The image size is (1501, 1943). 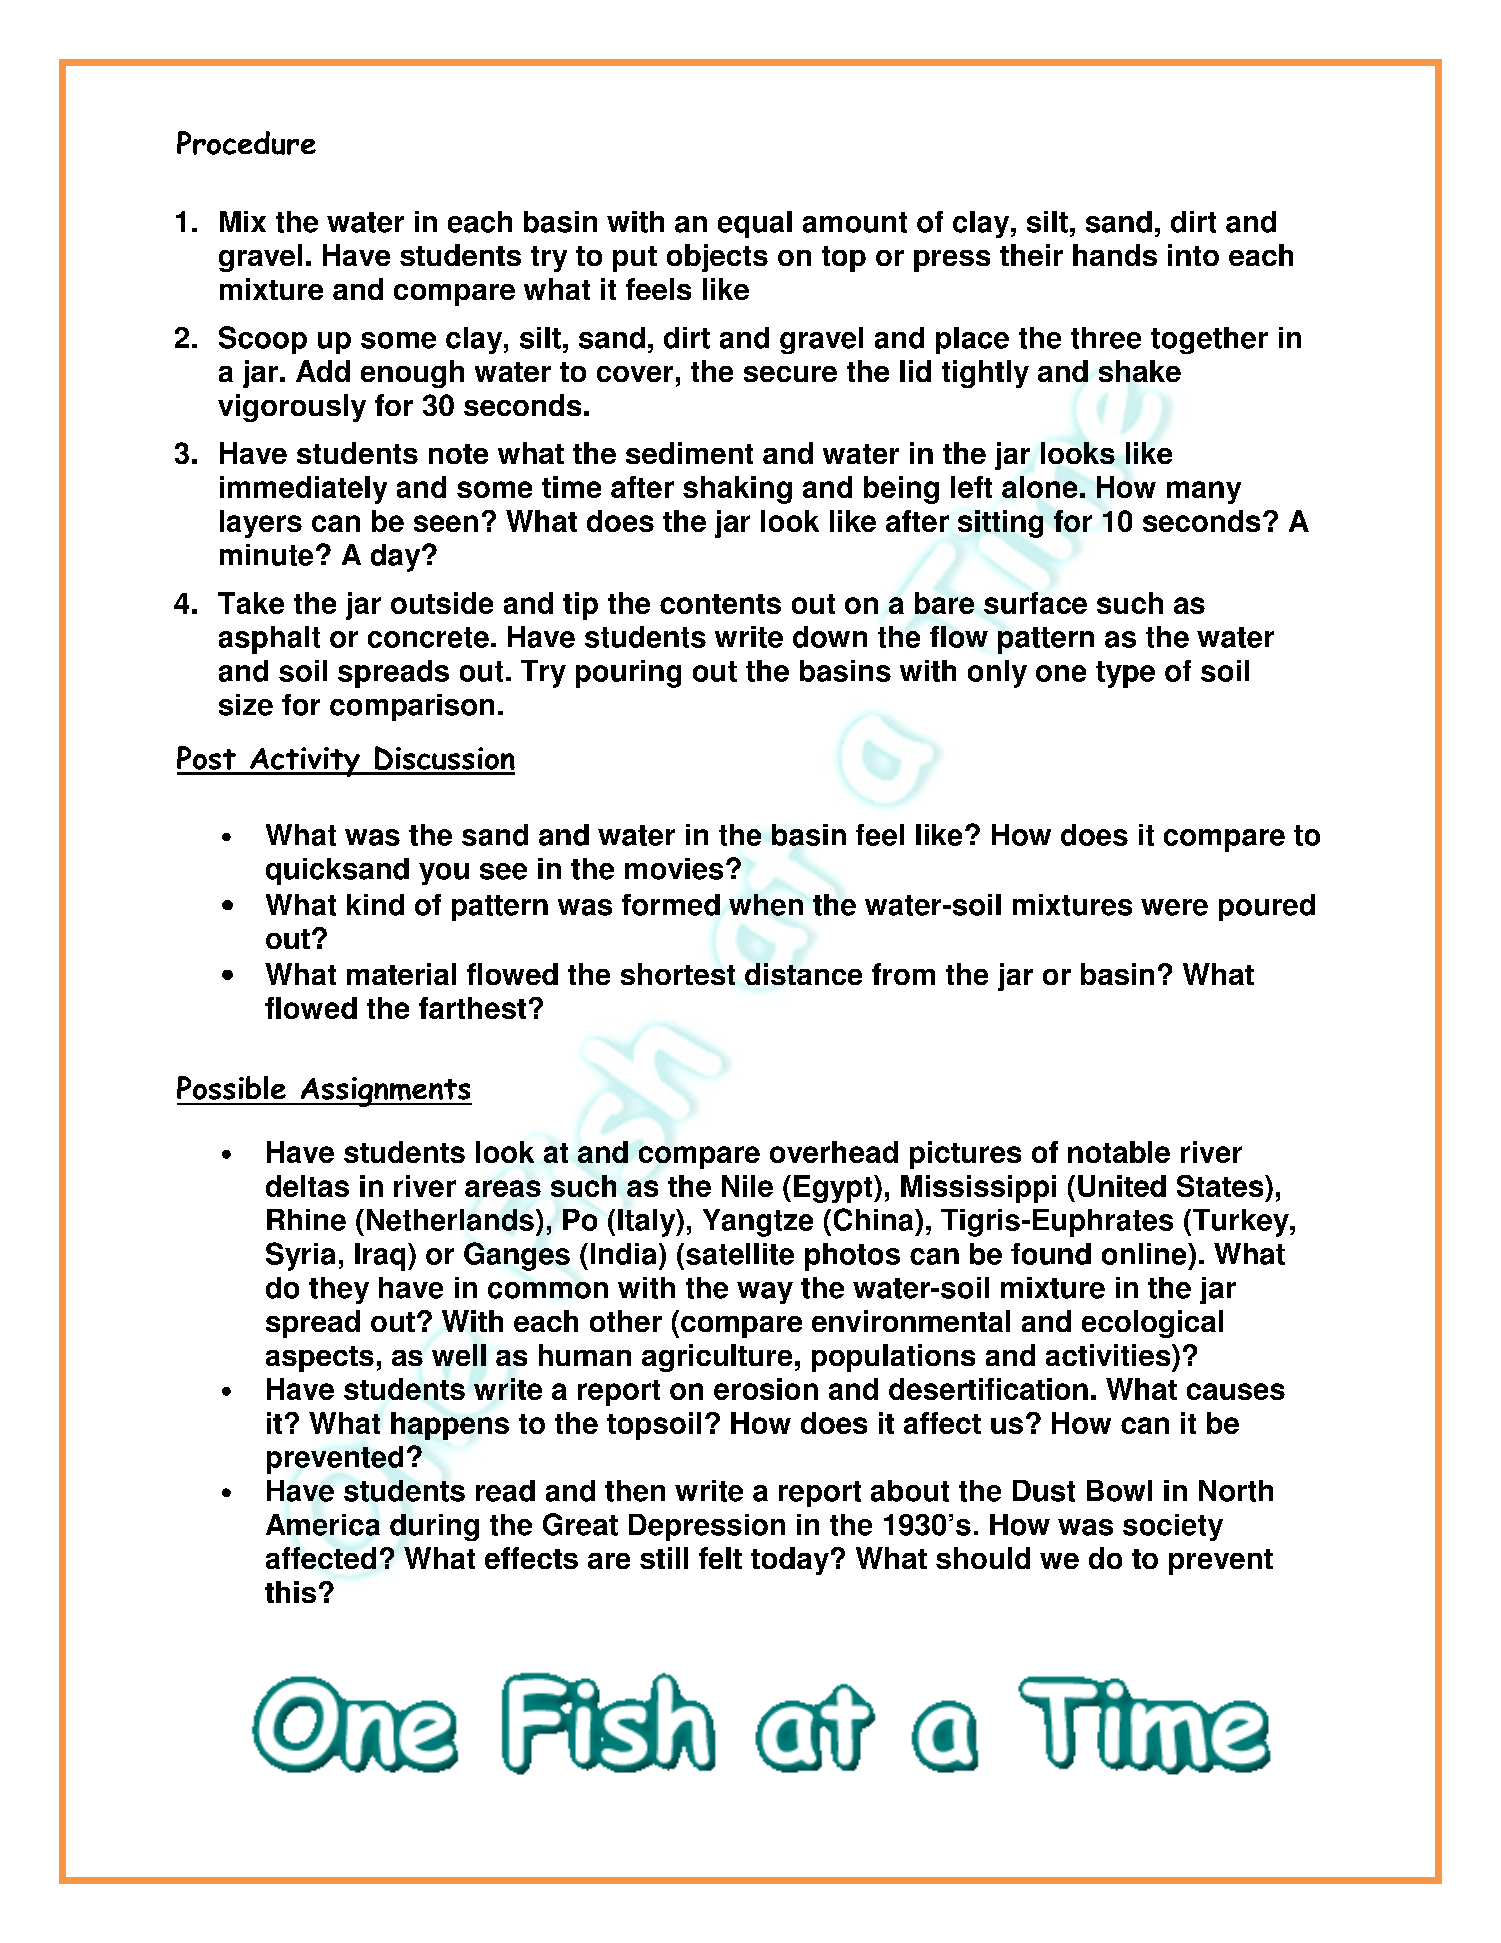 What do you see at coordinates (834, 1152) in the image?
I see `overhead` at bounding box center [834, 1152].
